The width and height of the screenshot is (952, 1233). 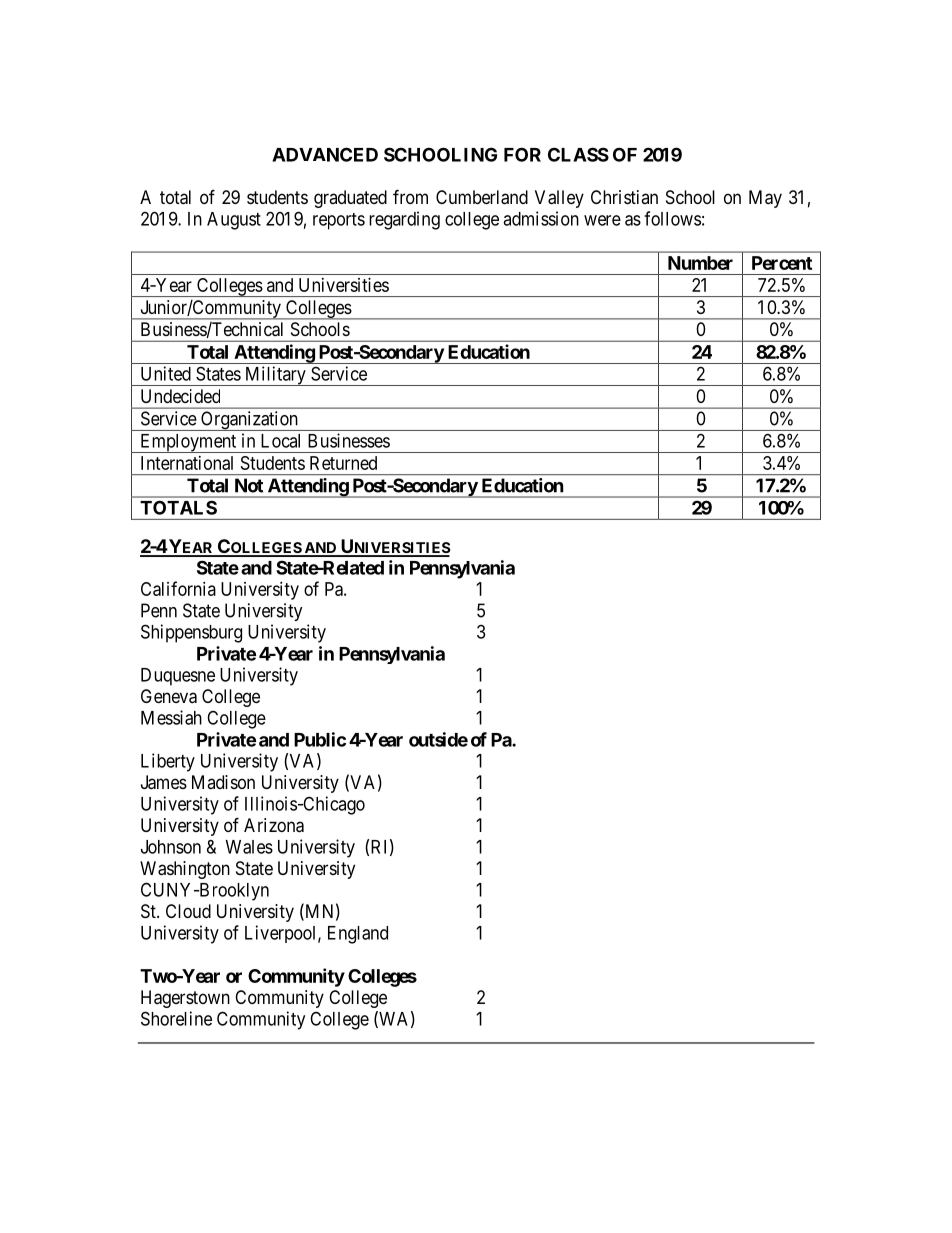 I want to click on England, so click(x=358, y=935).
